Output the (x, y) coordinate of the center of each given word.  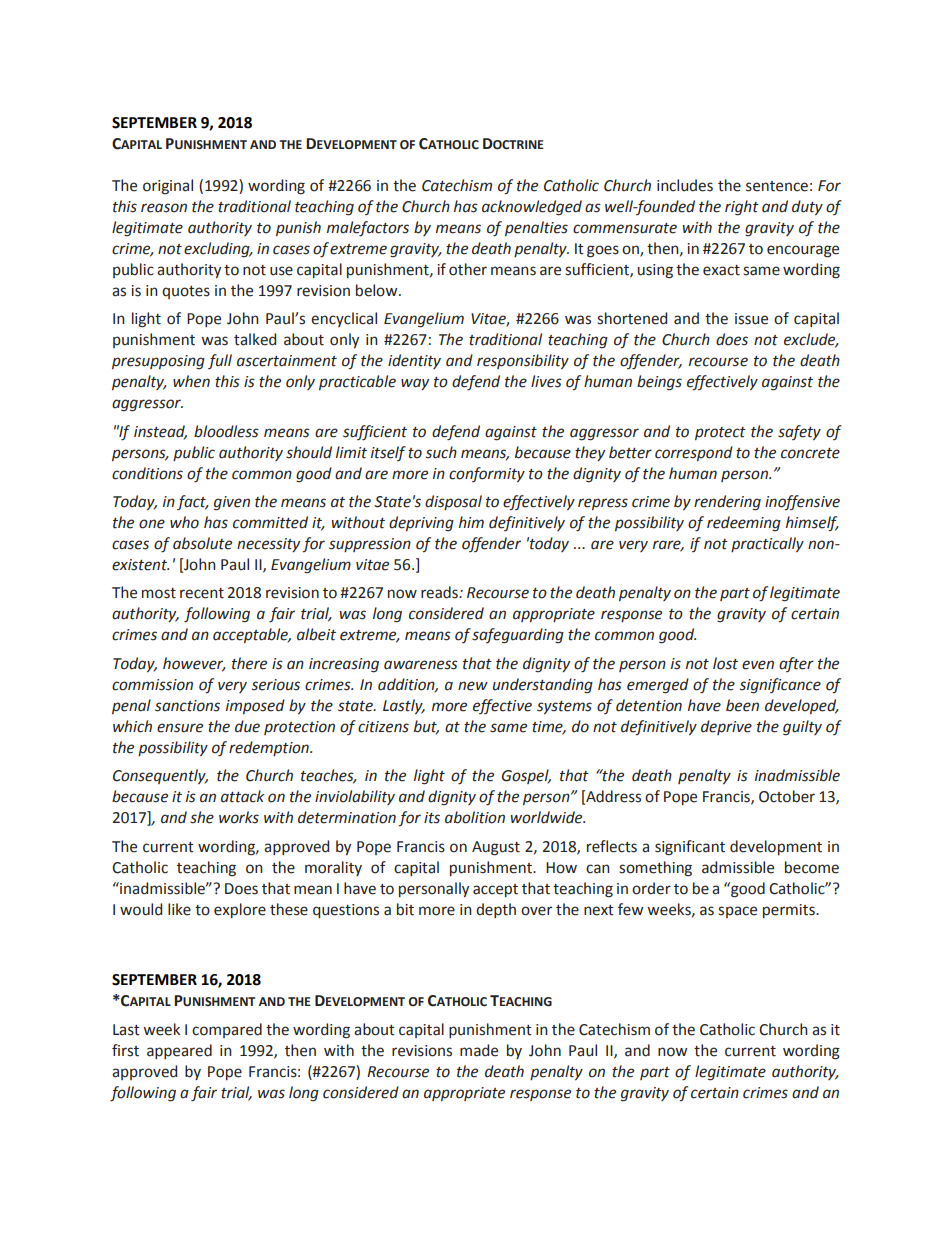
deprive (726, 727)
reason (164, 208)
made (479, 1050)
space (737, 912)
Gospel (526, 776)
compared (227, 1030)
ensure (180, 728)
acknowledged (532, 208)
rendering (727, 503)
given (232, 503)
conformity (487, 474)
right (742, 208)
